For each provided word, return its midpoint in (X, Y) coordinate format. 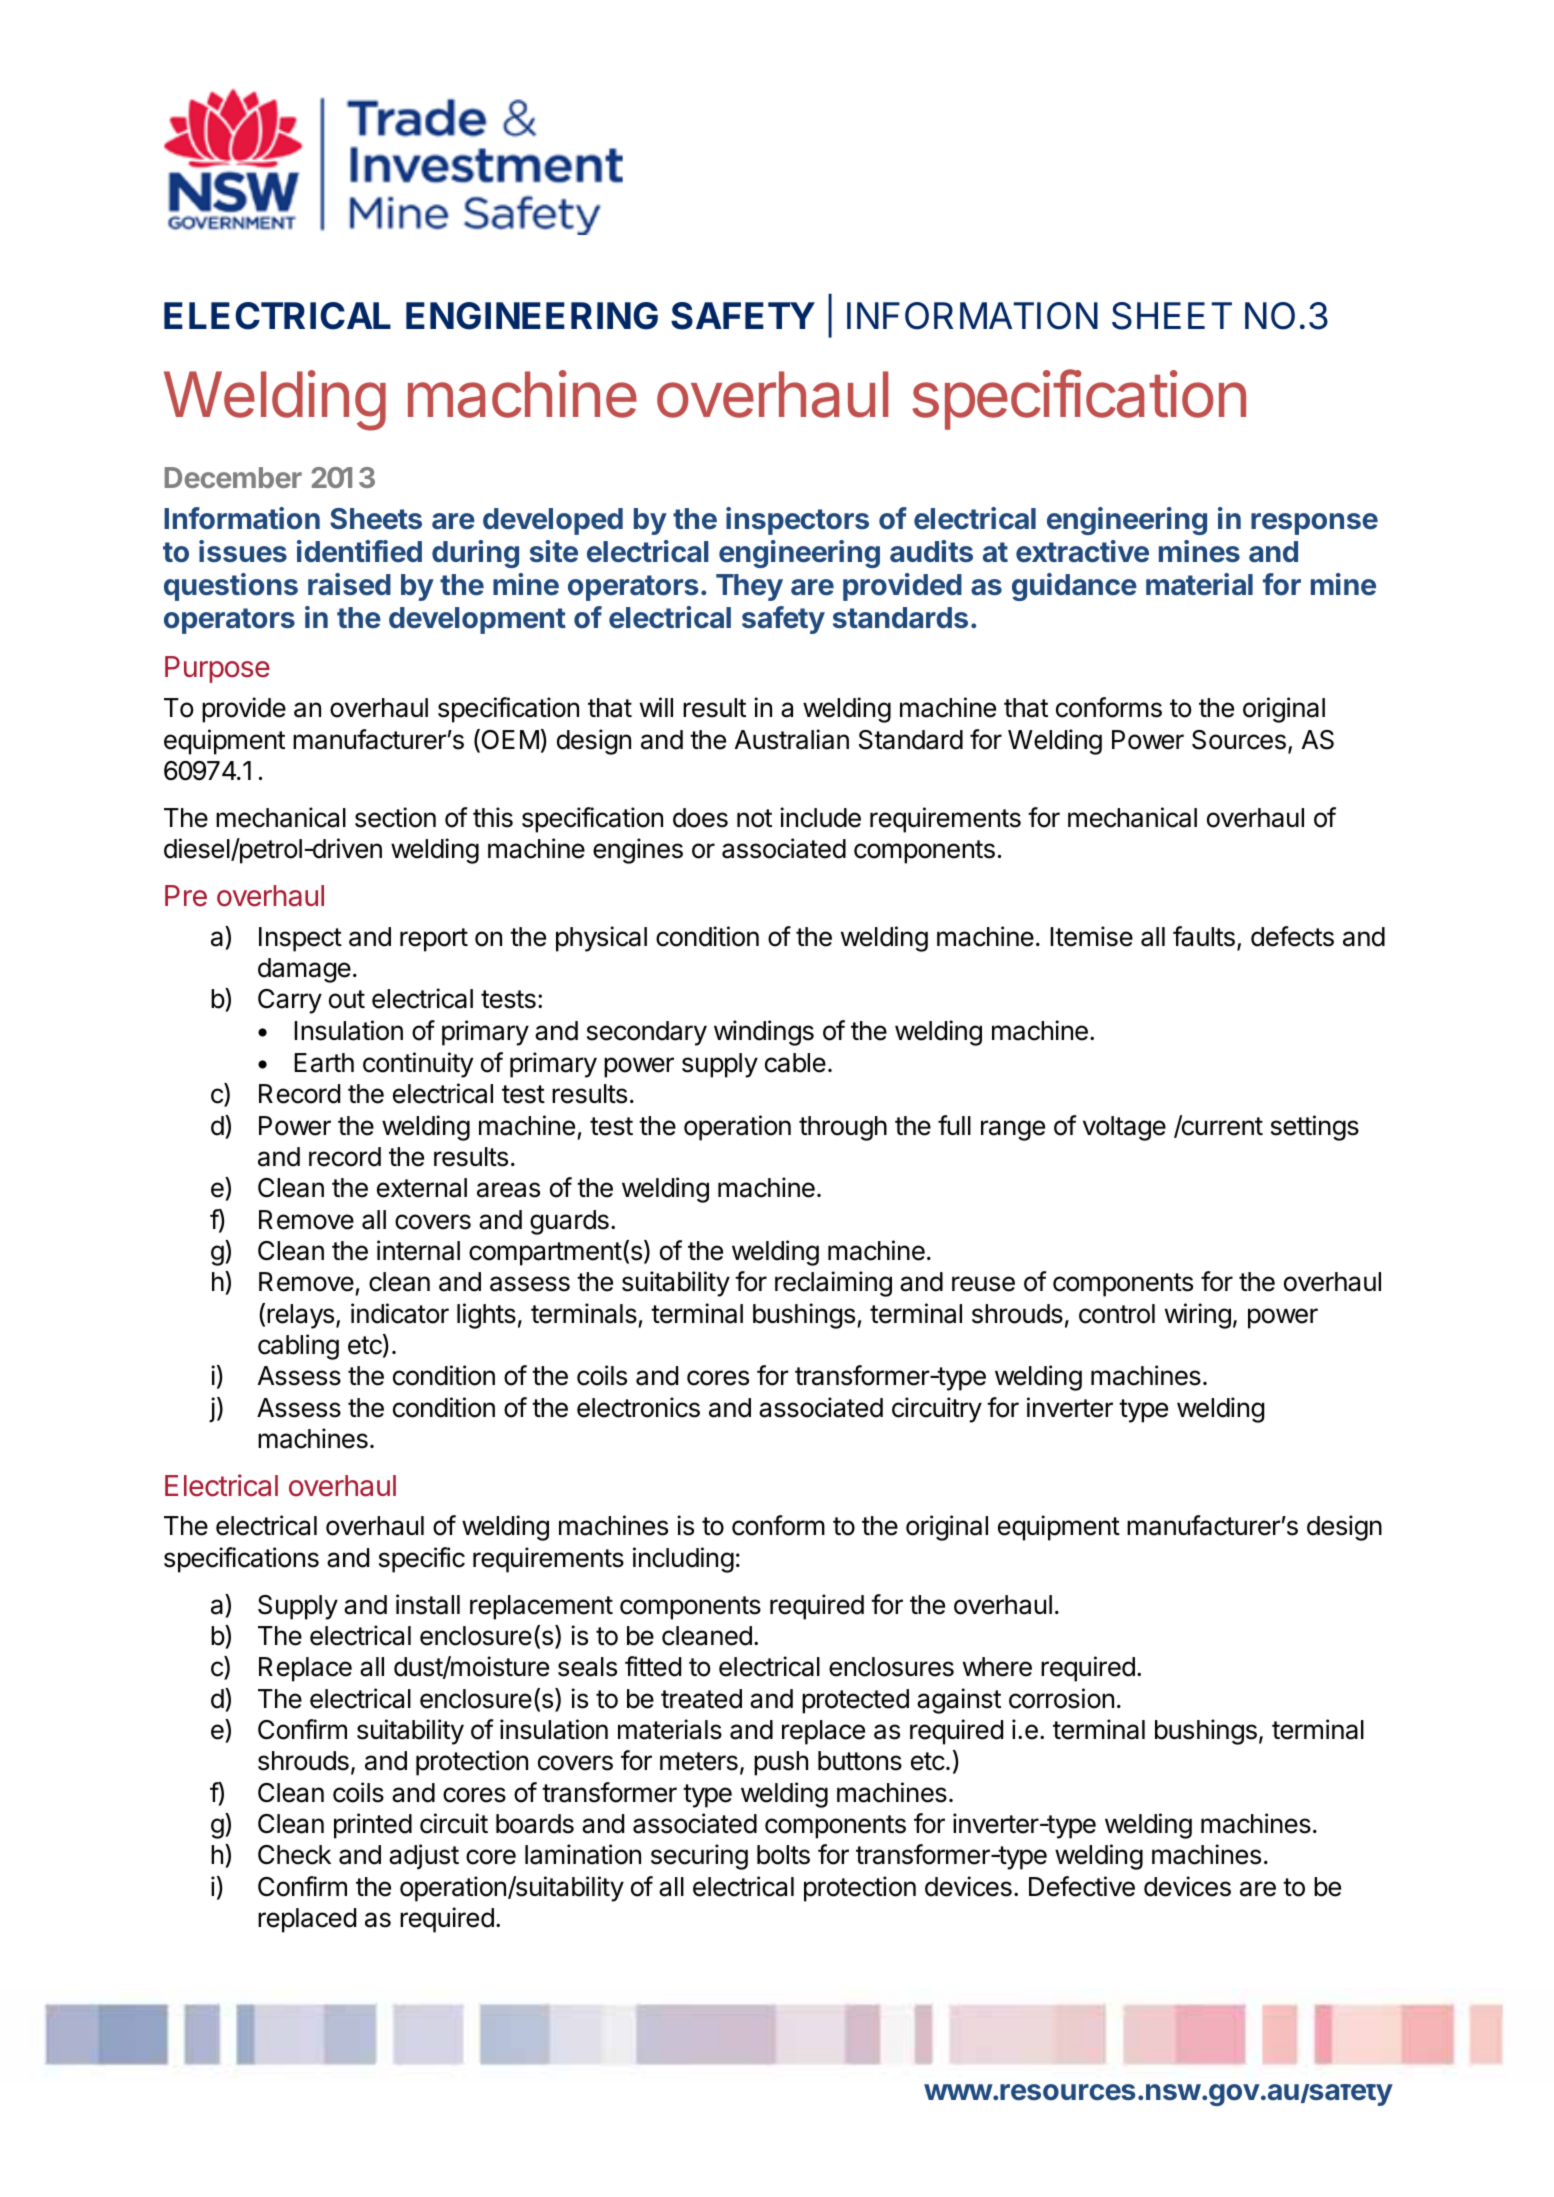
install (428, 1604)
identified (359, 551)
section (395, 817)
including (683, 1560)
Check (294, 1855)
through (843, 1128)
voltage (1124, 1128)
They (749, 587)
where (997, 1667)
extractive (1082, 551)
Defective (1082, 1886)
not (754, 818)
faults (1204, 936)
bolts (783, 1855)
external (422, 1188)
